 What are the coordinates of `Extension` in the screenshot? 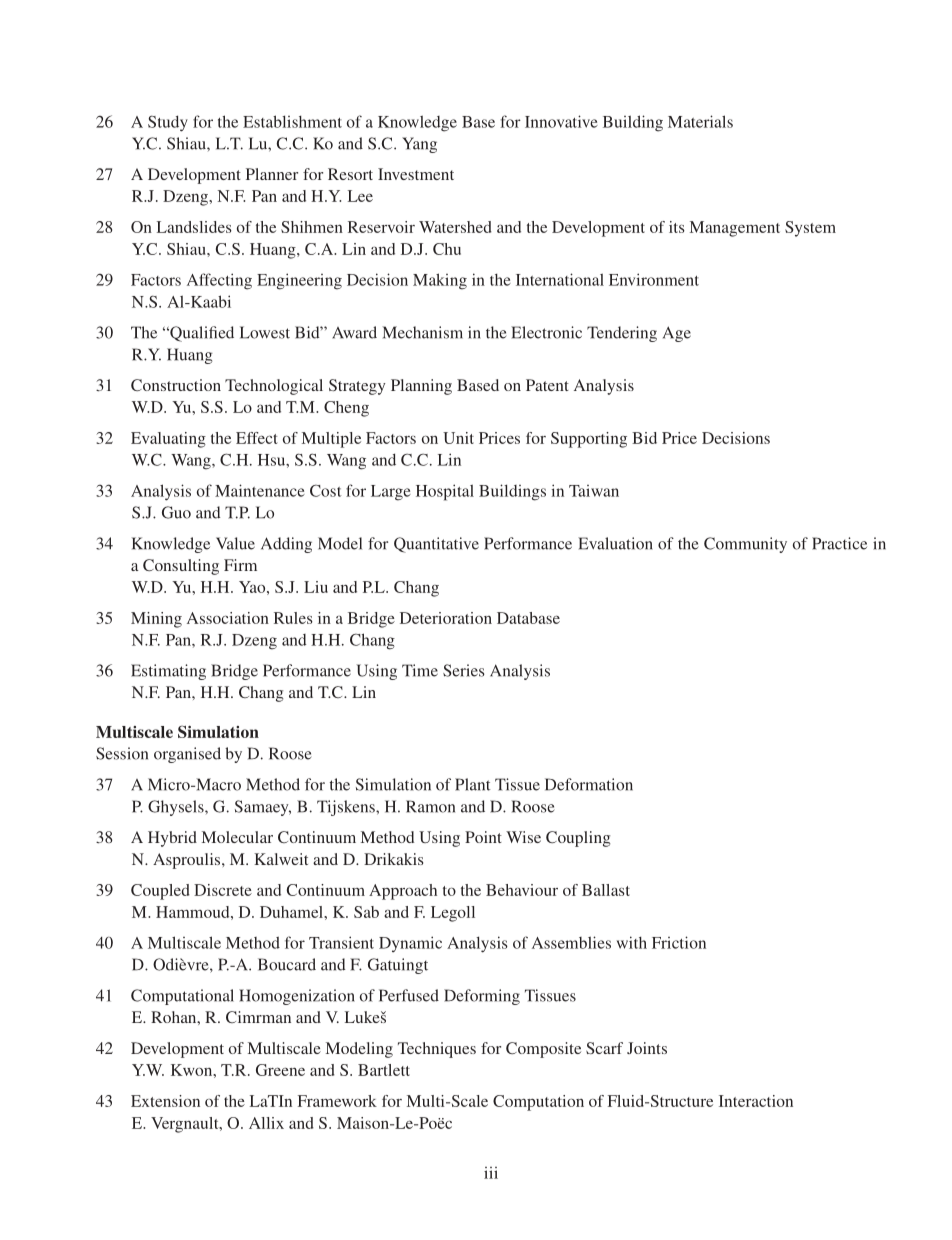 It's located at (165, 1101).
